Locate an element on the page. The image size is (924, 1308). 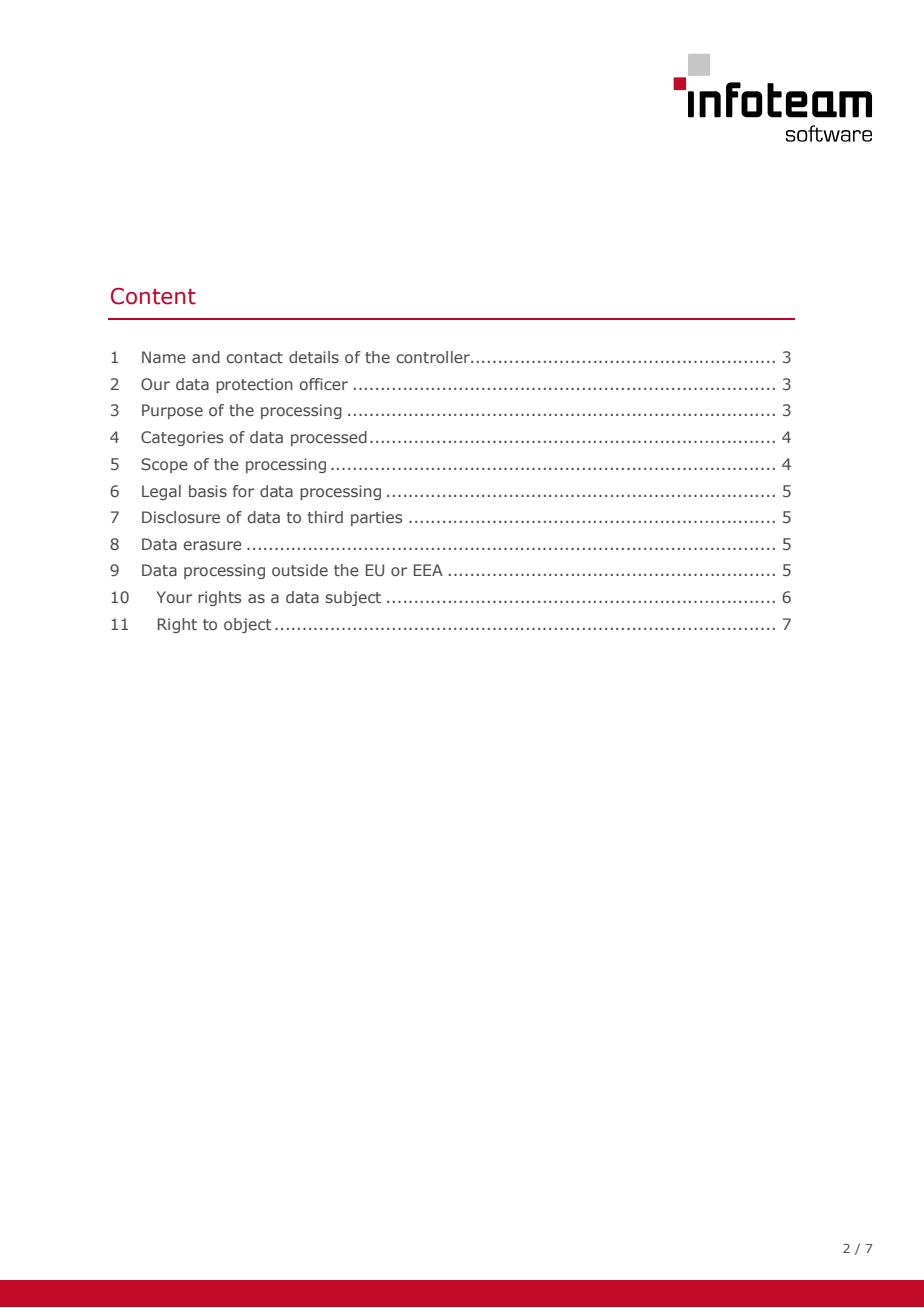
details is located at coordinates (314, 357).
